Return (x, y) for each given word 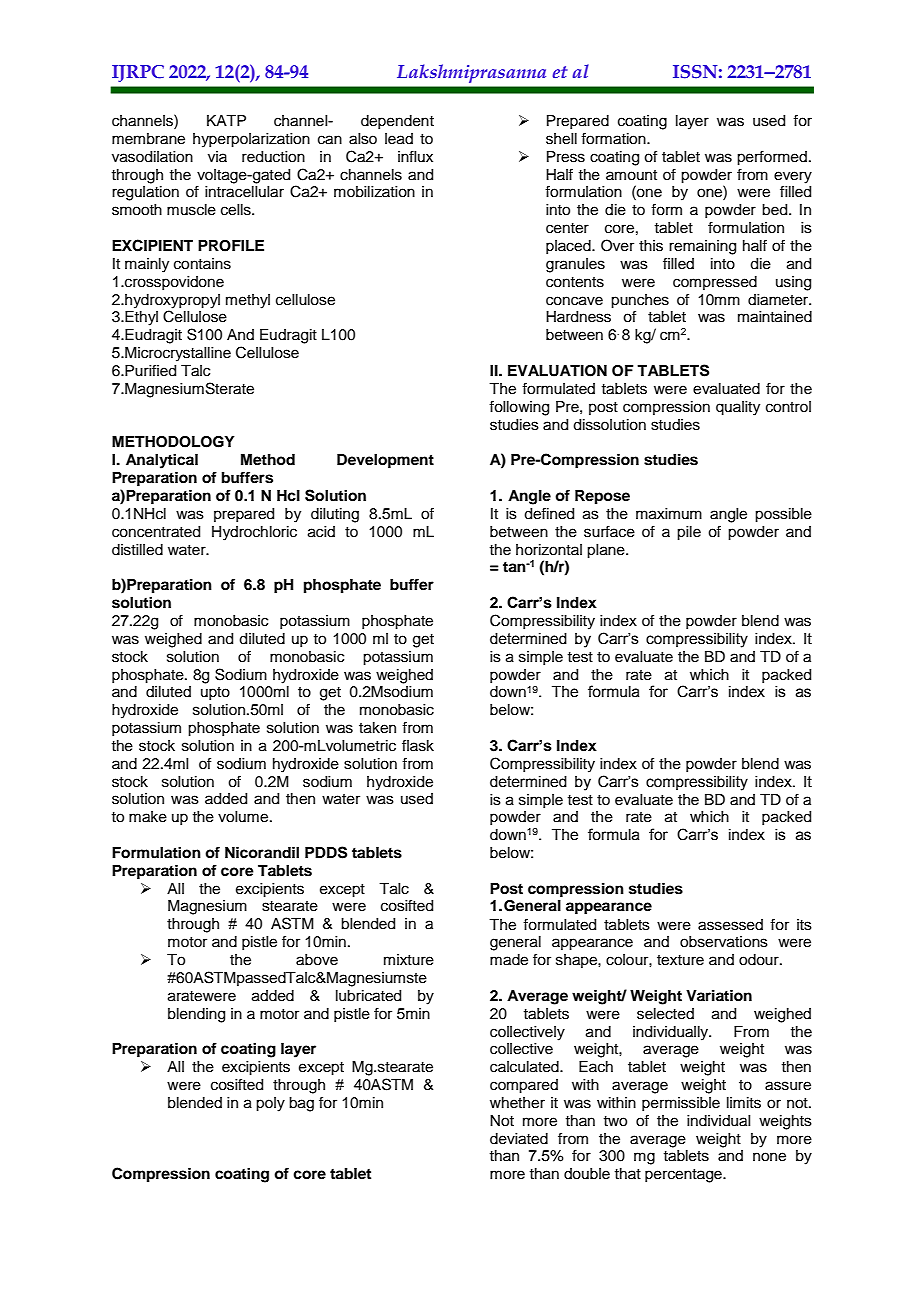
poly (270, 1104)
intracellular (244, 192)
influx (415, 156)
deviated (519, 1139)
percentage (684, 1176)
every (793, 177)
